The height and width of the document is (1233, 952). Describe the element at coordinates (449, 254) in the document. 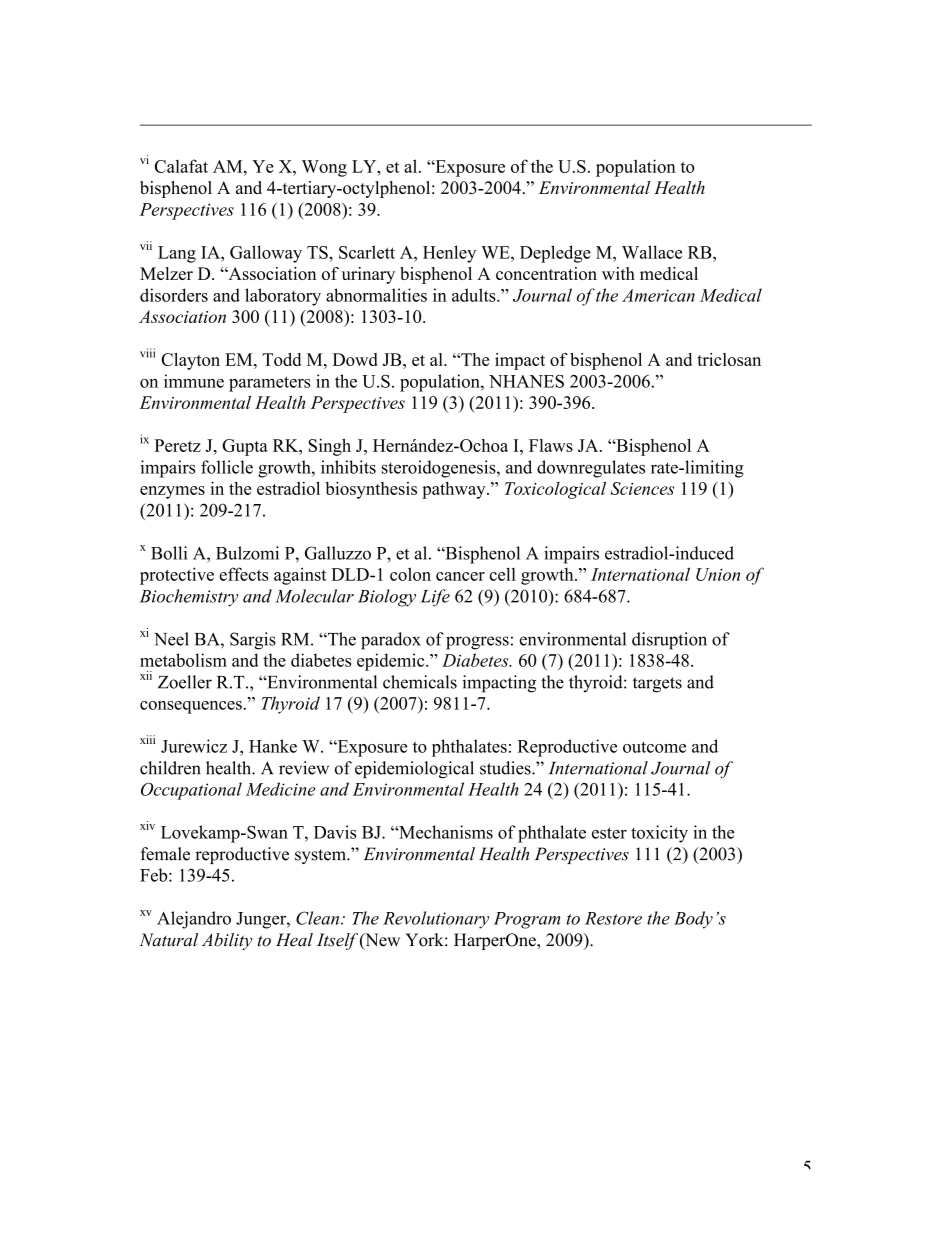

I see `Henley` at that location.
